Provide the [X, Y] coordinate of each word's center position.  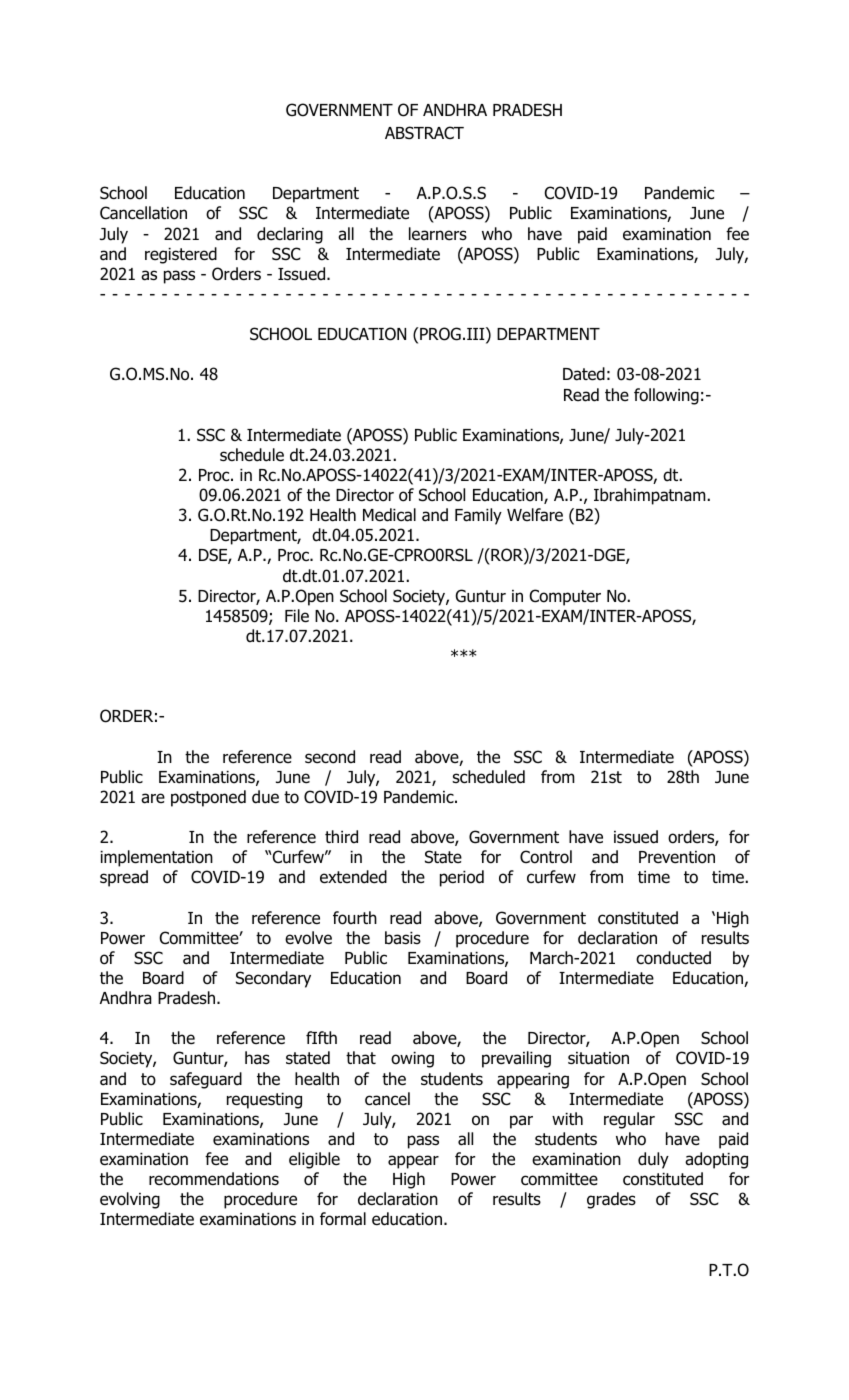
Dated [584, 374]
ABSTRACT [424, 133]
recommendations [214, 1179]
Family [478, 516]
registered [181, 255]
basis [403, 938]
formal [343, 1219]
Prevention [677, 857]
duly [653, 1160]
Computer [565, 597]
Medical [389, 515]
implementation [156, 858]
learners [438, 234]
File [297, 616]
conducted [673, 958]
